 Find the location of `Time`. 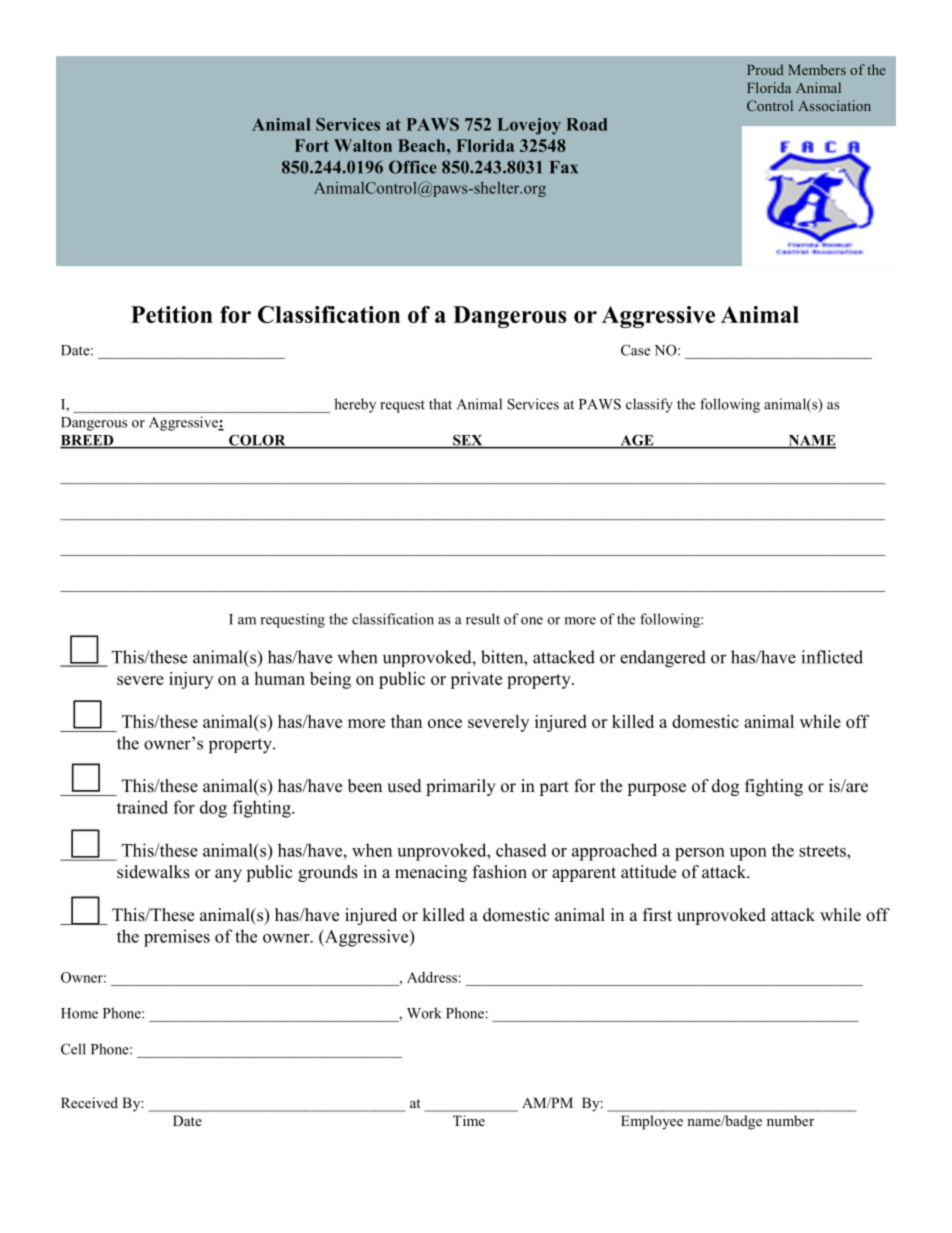

Time is located at coordinates (469, 1120).
